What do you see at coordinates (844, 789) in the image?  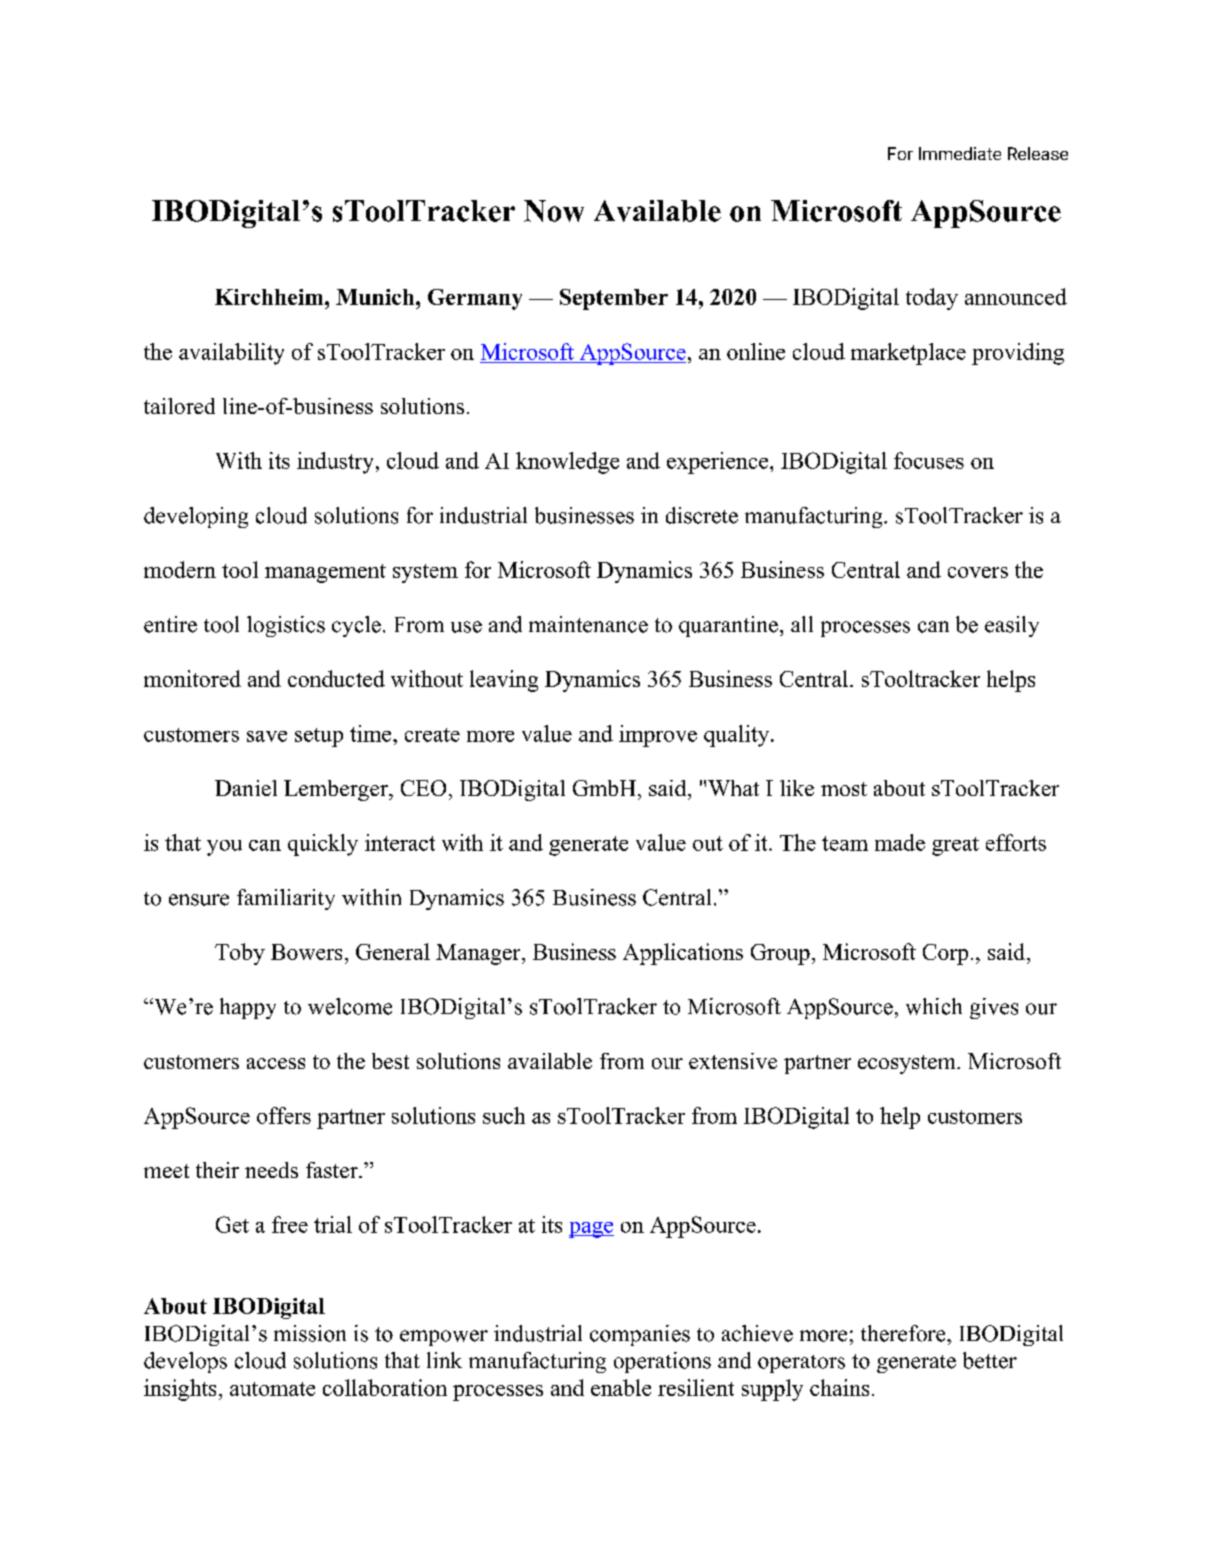 I see `most` at bounding box center [844, 789].
